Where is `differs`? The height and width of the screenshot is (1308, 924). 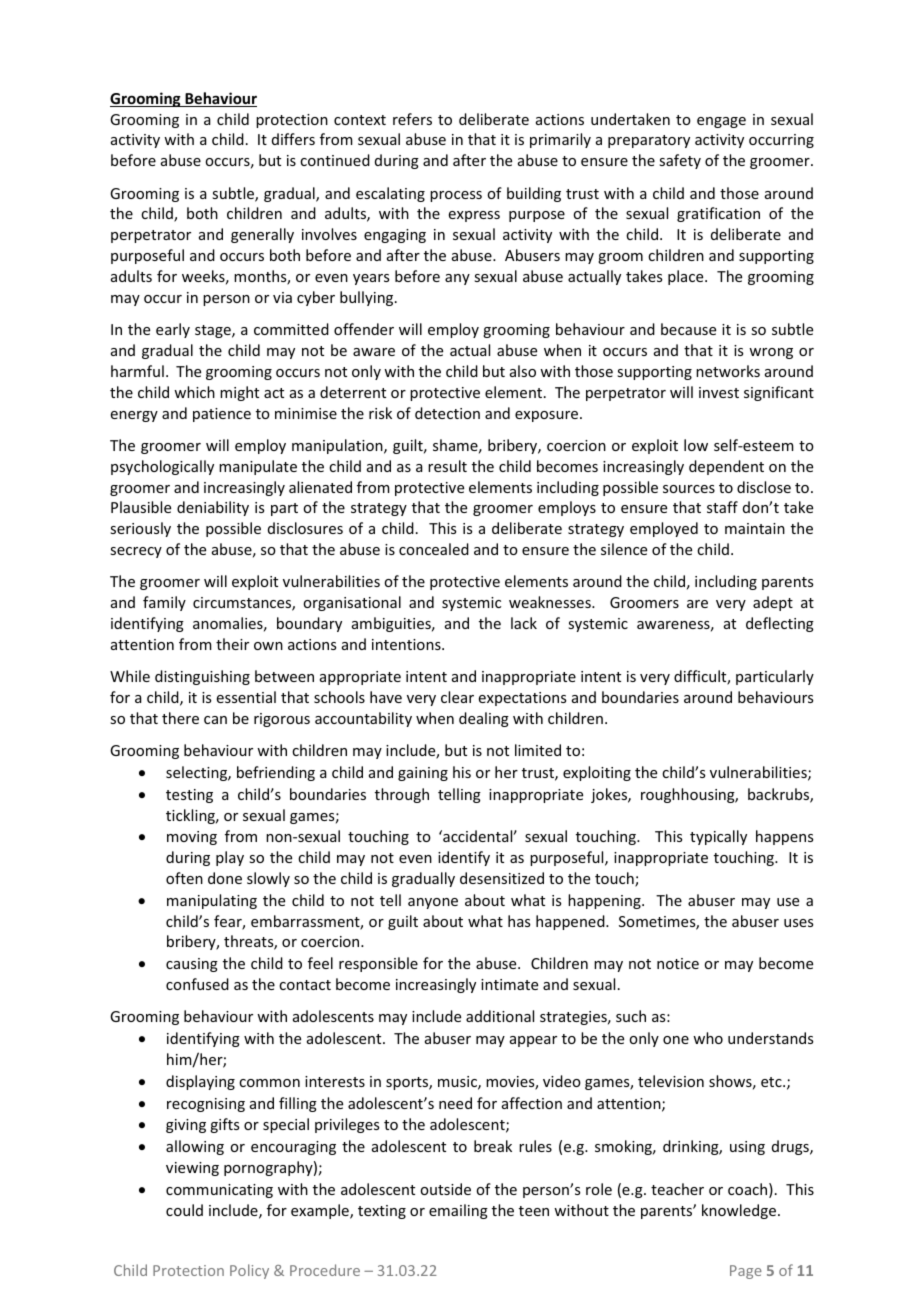
differs is located at coordinates (293, 139).
